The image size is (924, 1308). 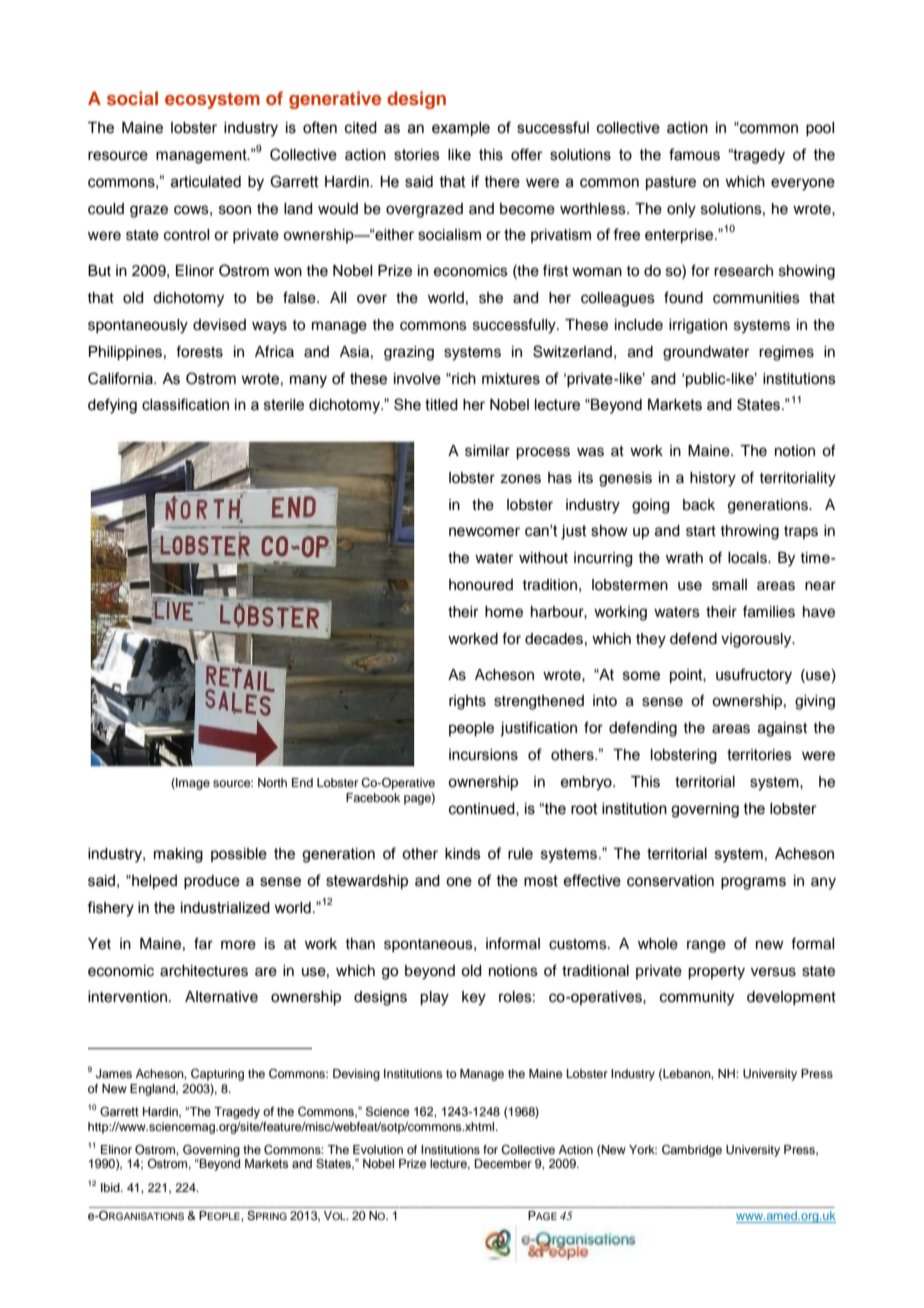 What do you see at coordinates (694, 154) in the page?
I see `famous` at bounding box center [694, 154].
